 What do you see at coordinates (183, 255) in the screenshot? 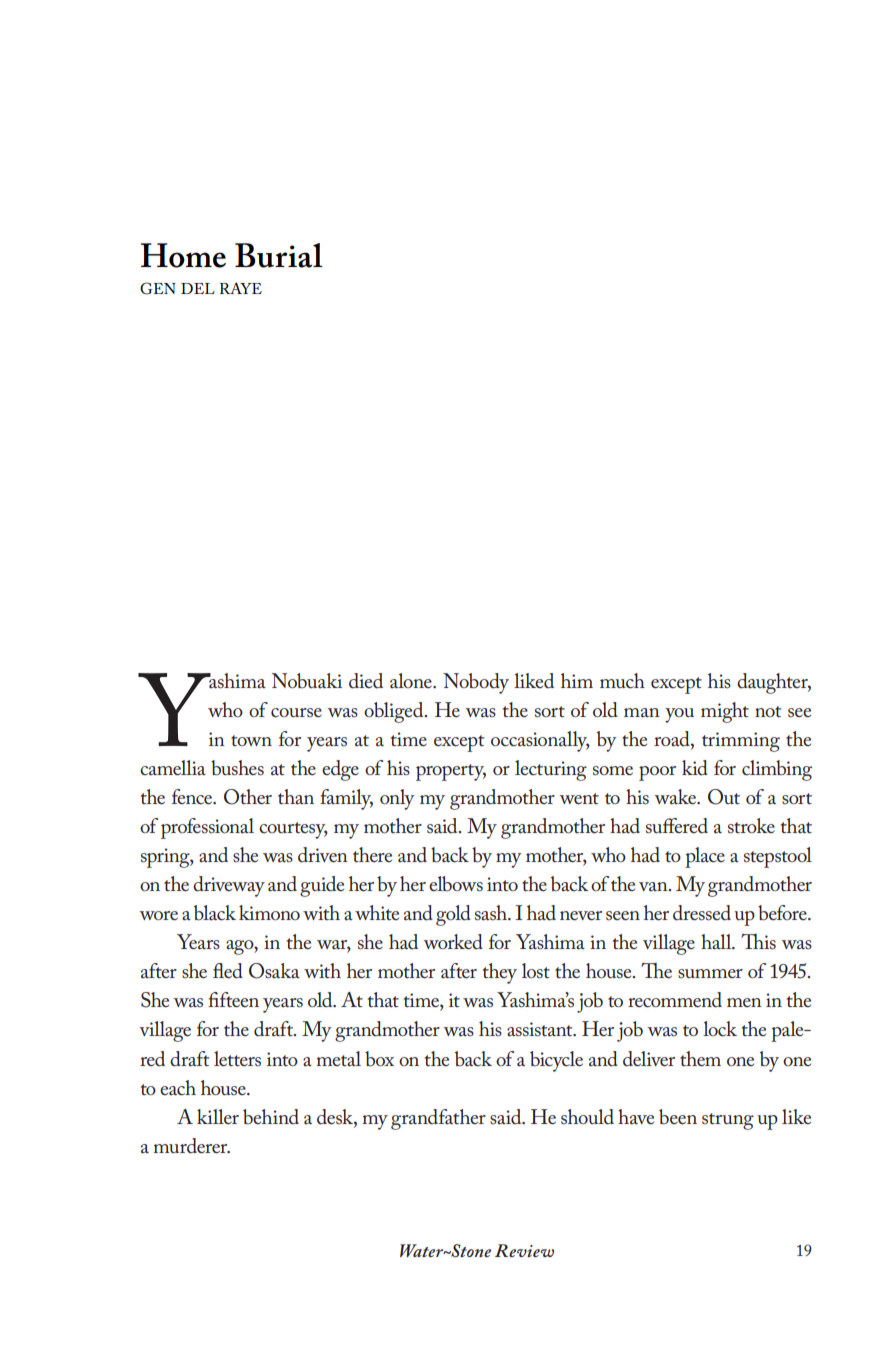
I see `Home` at bounding box center [183, 255].
